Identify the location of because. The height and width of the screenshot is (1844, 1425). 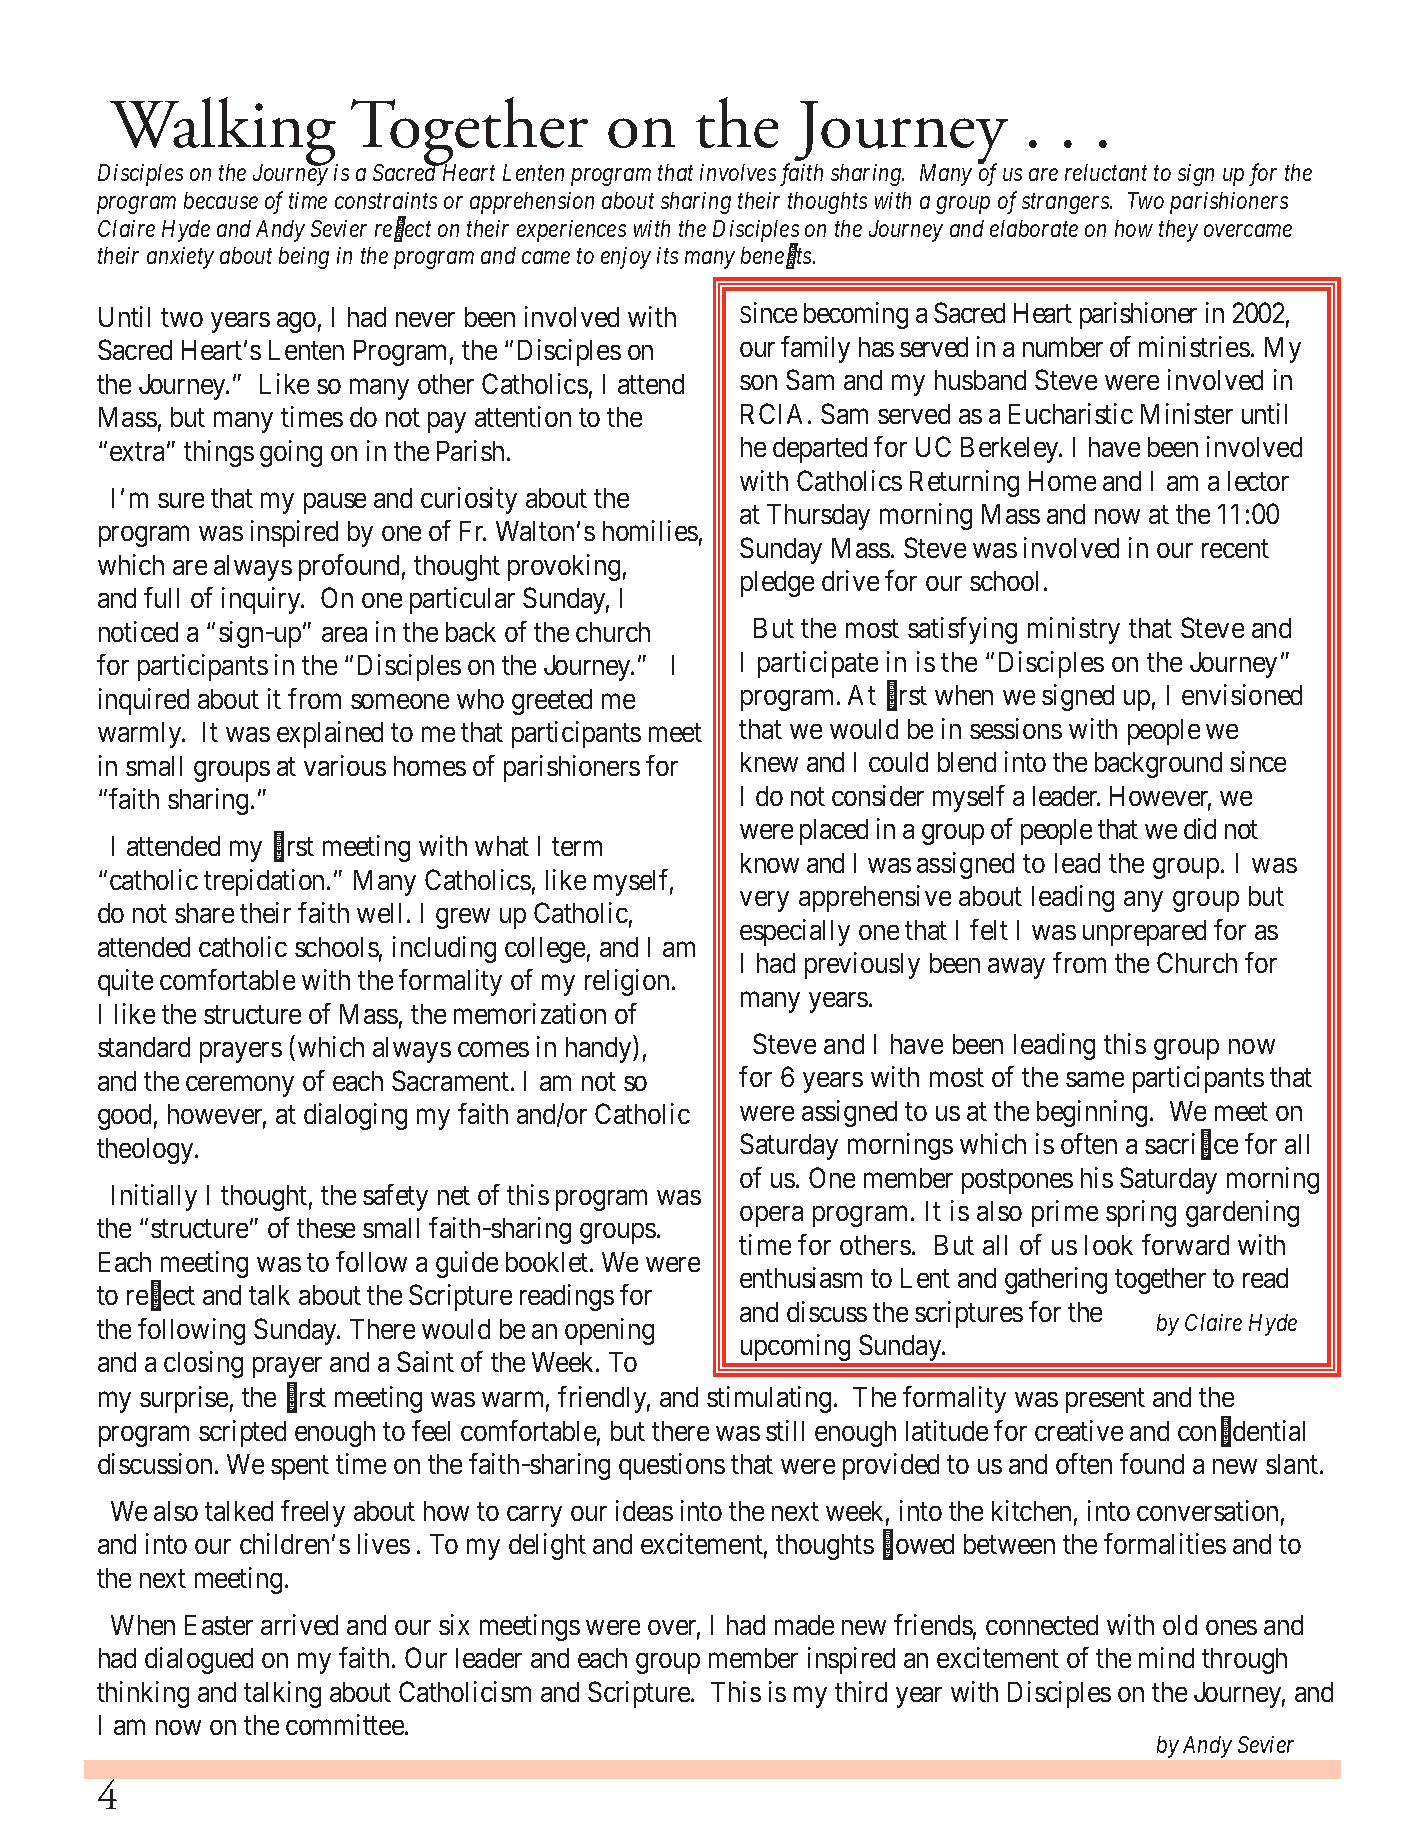
(221, 200).
